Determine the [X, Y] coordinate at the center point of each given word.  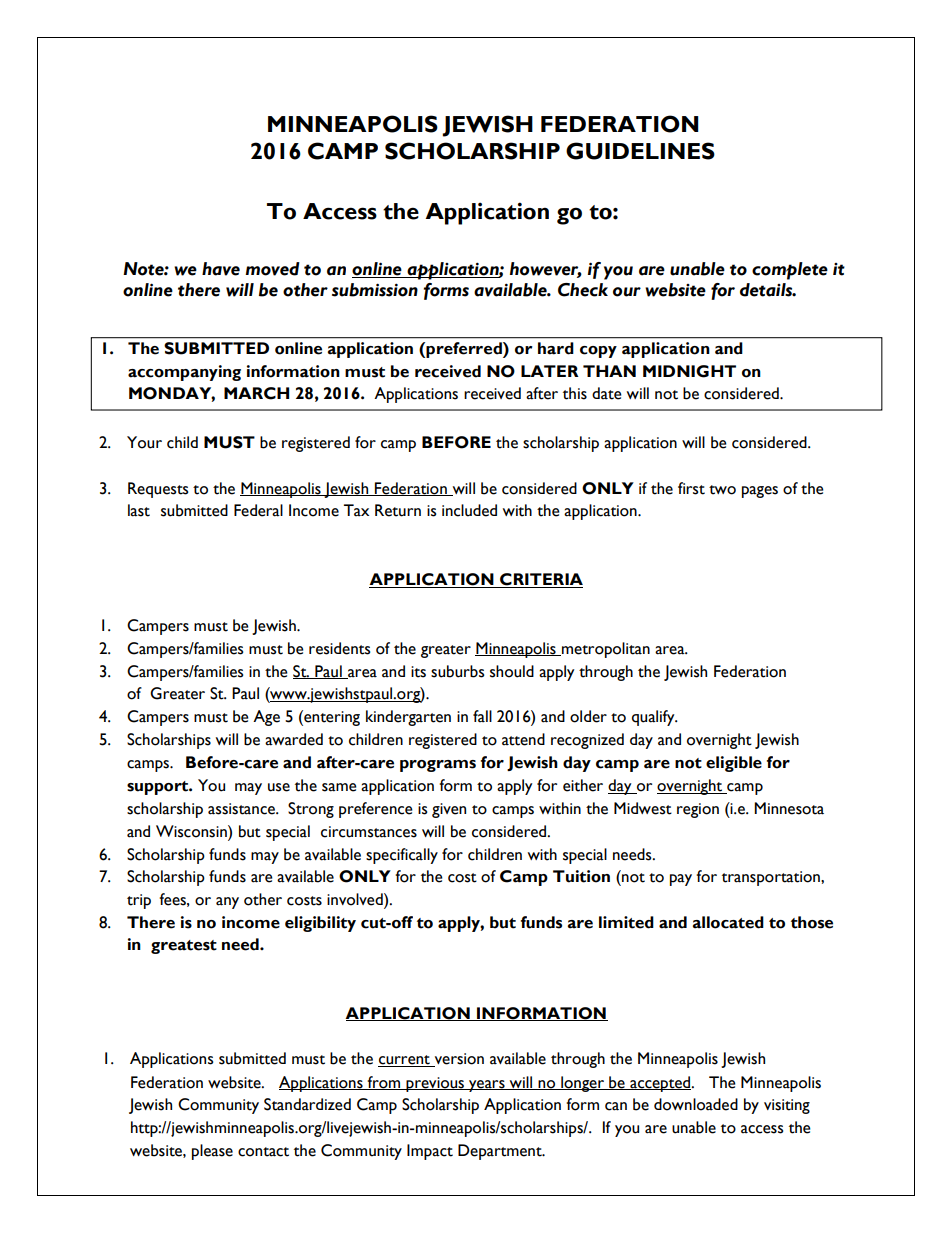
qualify [654, 718]
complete [790, 271]
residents [339, 648]
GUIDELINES [640, 151]
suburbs [457, 671]
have [221, 269]
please [212, 1152]
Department [501, 1152]
